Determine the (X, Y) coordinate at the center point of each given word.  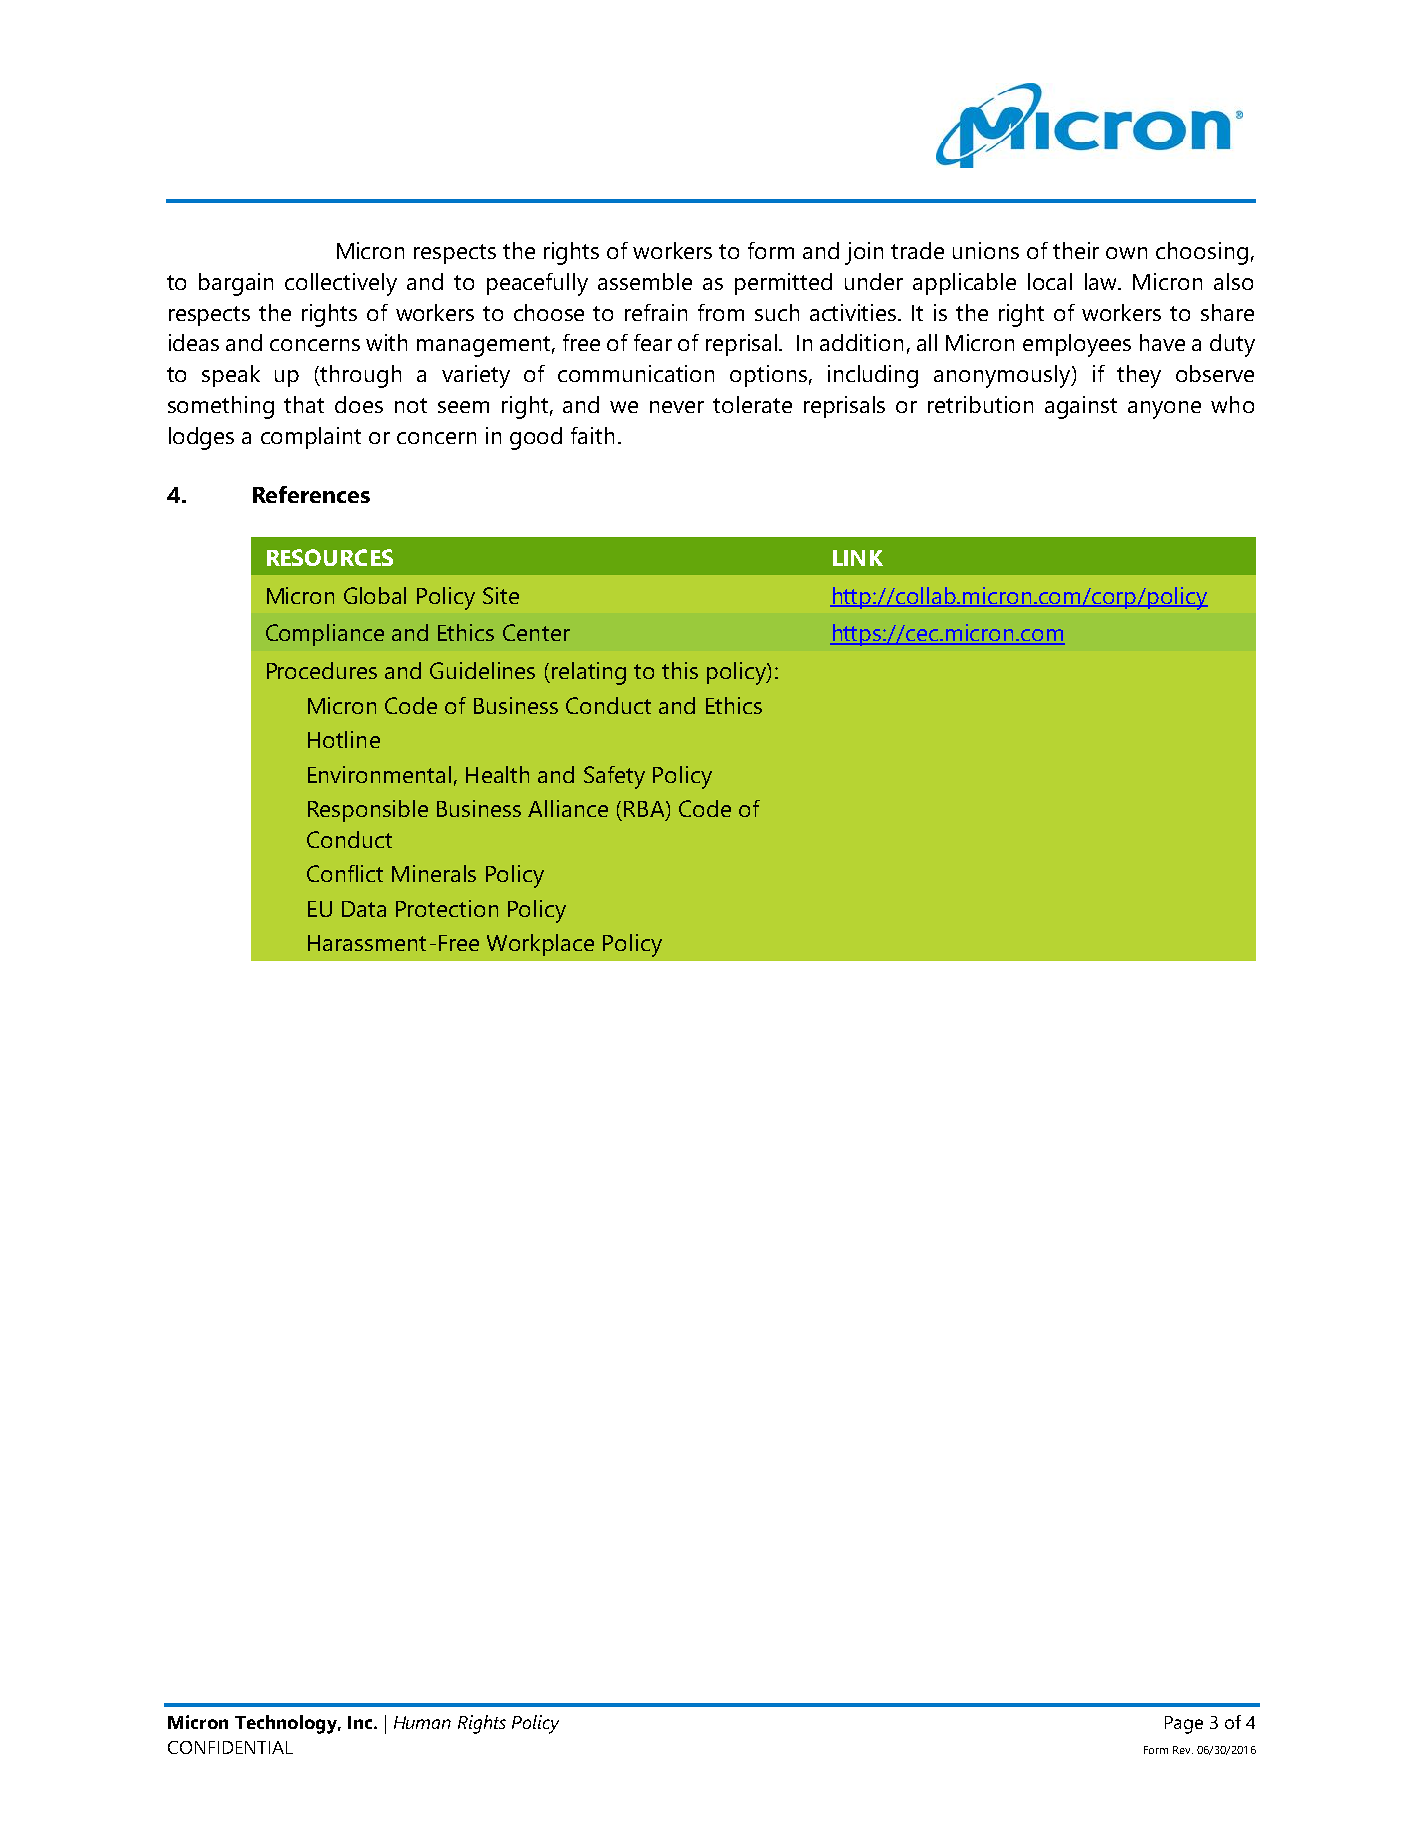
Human (422, 1722)
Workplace (540, 945)
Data (364, 909)
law (1102, 281)
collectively (341, 284)
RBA (645, 809)
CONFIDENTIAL (230, 1747)
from (721, 312)
